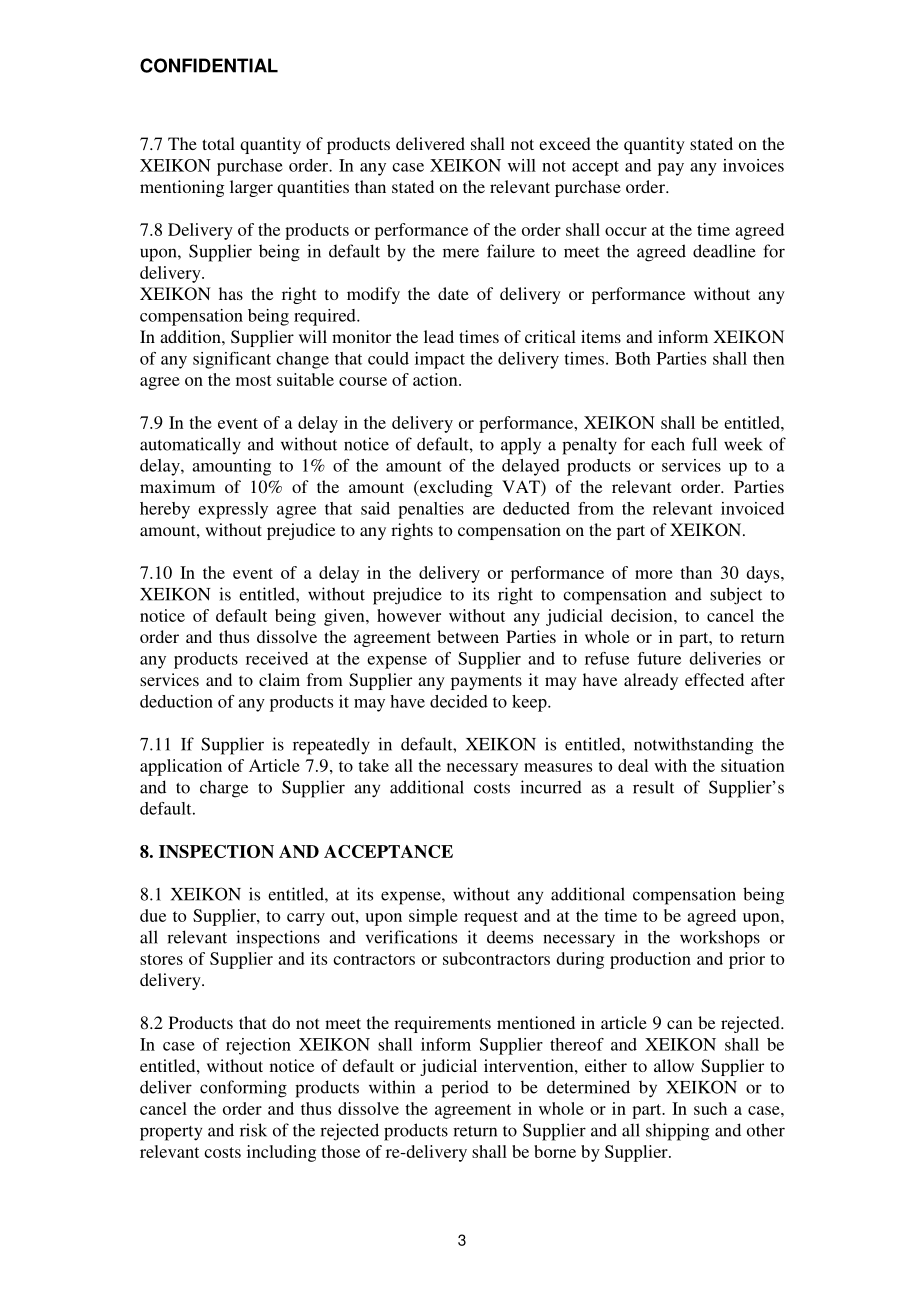  Describe the element at coordinates (459, 701) in the screenshot. I see `decided` at that location.
